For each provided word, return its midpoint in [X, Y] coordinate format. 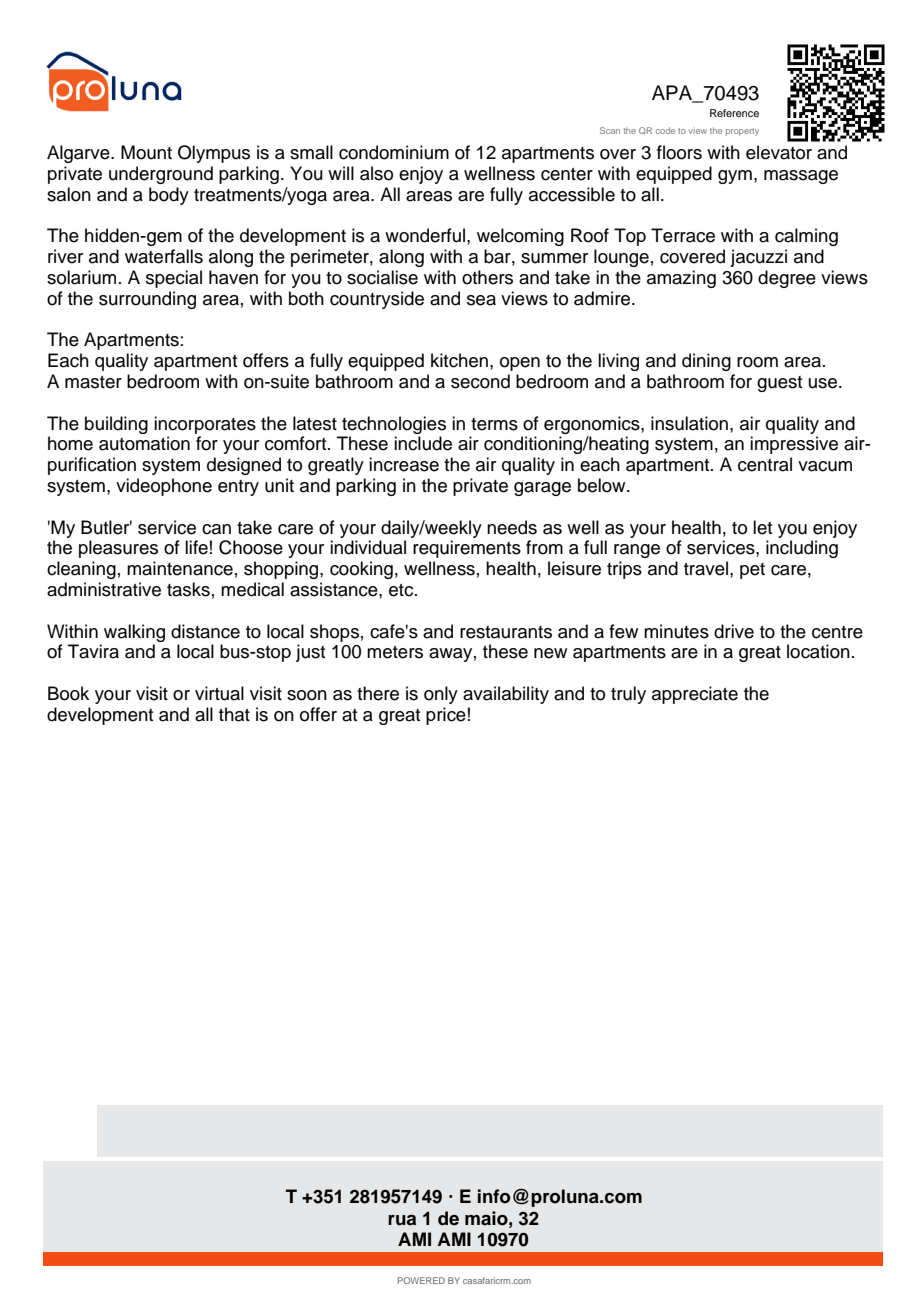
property [742, 132]
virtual [219, 693]
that [234, 714]
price [446, 716]
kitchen [459, 360]
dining [706, 362]
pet [752, 571]
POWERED [421, 1280]
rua [402, 1220]
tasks [188, 589]
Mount [146, 152]
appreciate [695, 695]
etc [402, 590]
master [93, 382]
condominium [394, 152]
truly [628, 695]
